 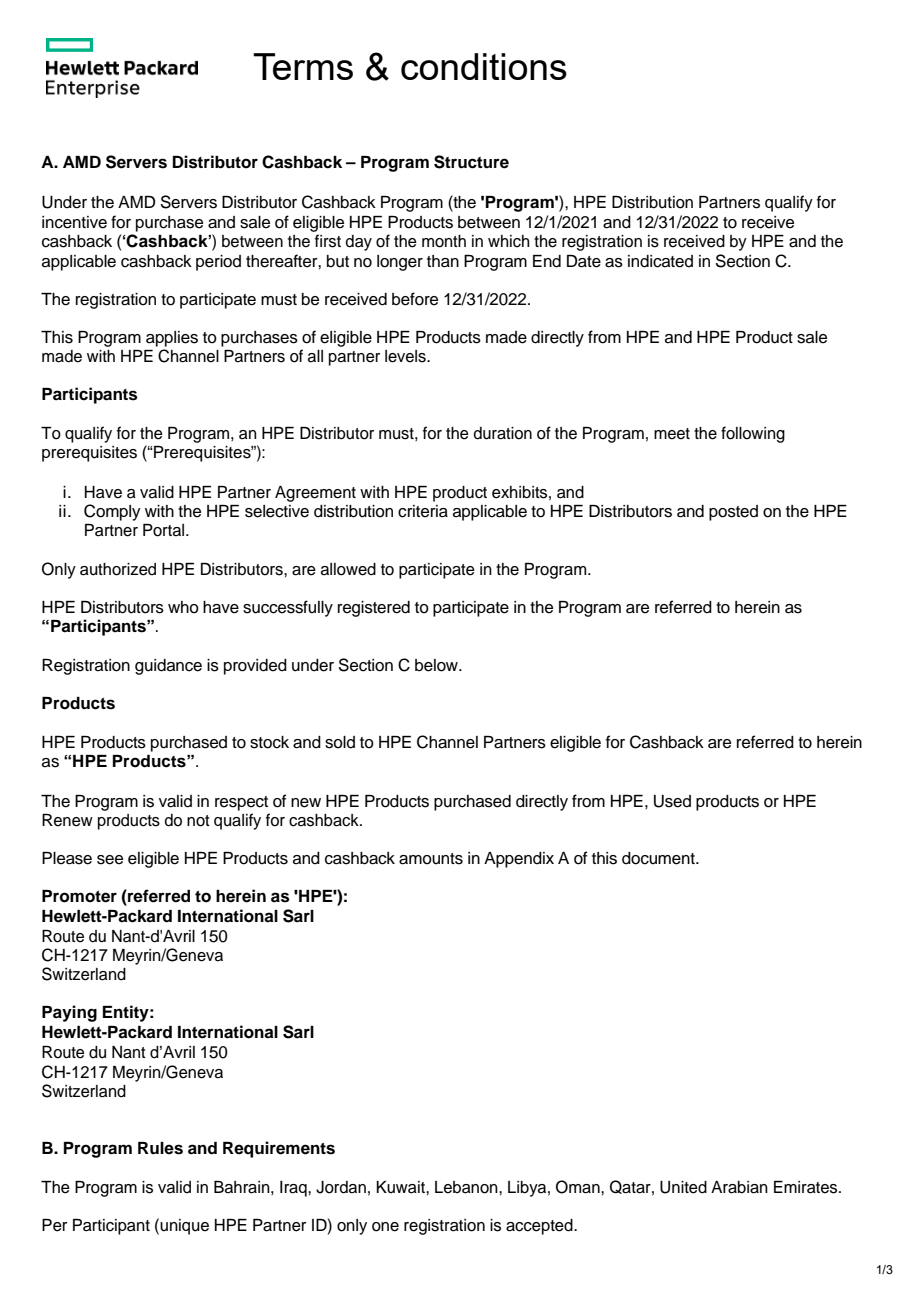 What do you see at coordinates (484, 66) in the screenshot?
I see `conditions` at bounding box center [484, 66].
